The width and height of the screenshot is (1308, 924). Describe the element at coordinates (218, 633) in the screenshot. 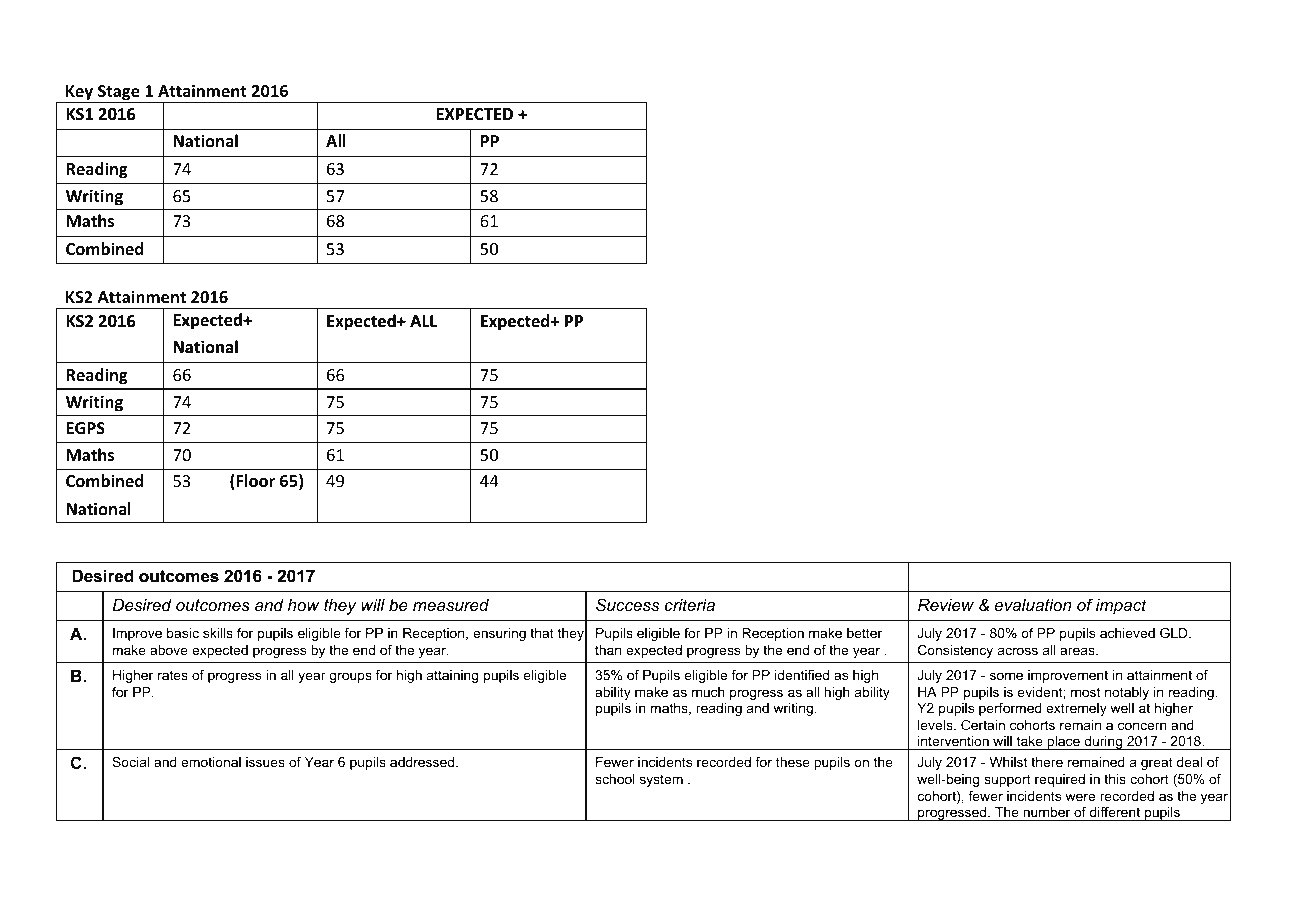

I see `skills` at that location.
